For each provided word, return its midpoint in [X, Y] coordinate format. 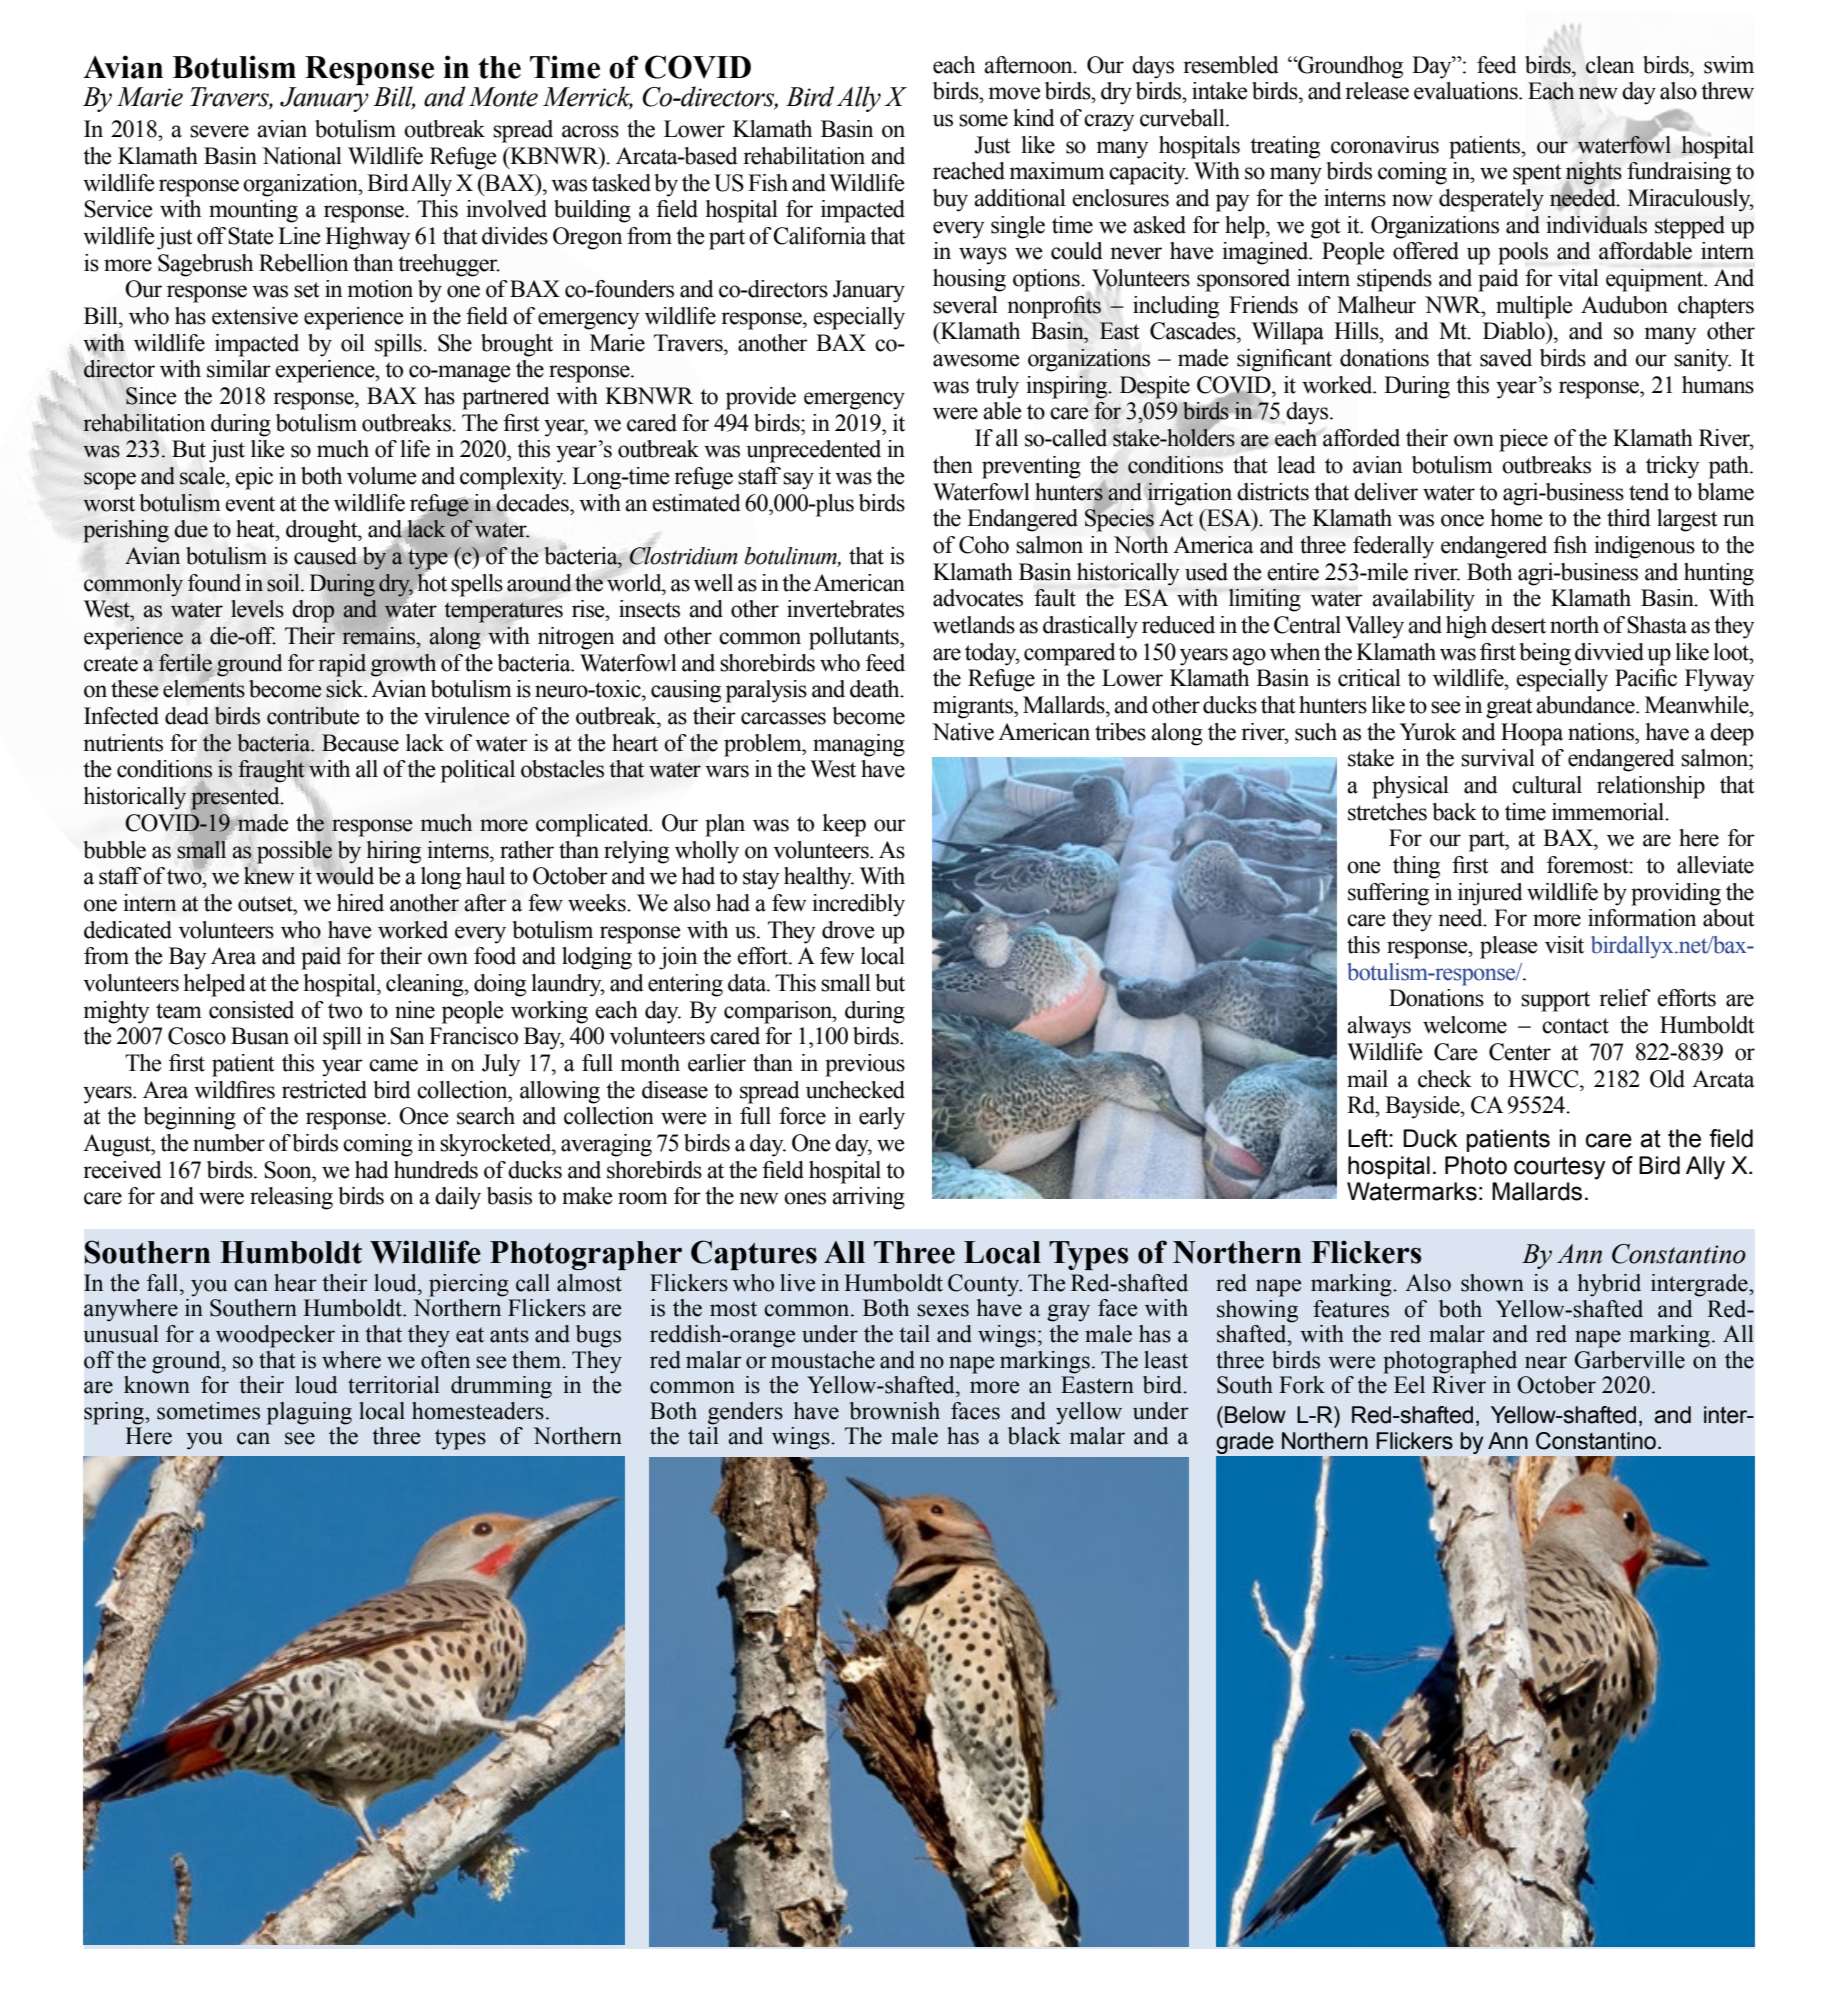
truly [997, 387]
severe [219, 131]
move [1015, 93]
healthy [819, 878]
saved [1506, 358]
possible [294, 852]
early [882, 1118]
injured [1490, 894]
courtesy [1560, 1168]
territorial [394, 1385]
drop [314, 611]
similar [239, 369]
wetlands [974, 625]
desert [1518, 625]
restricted [324, 1090]
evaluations [1467, 91]
